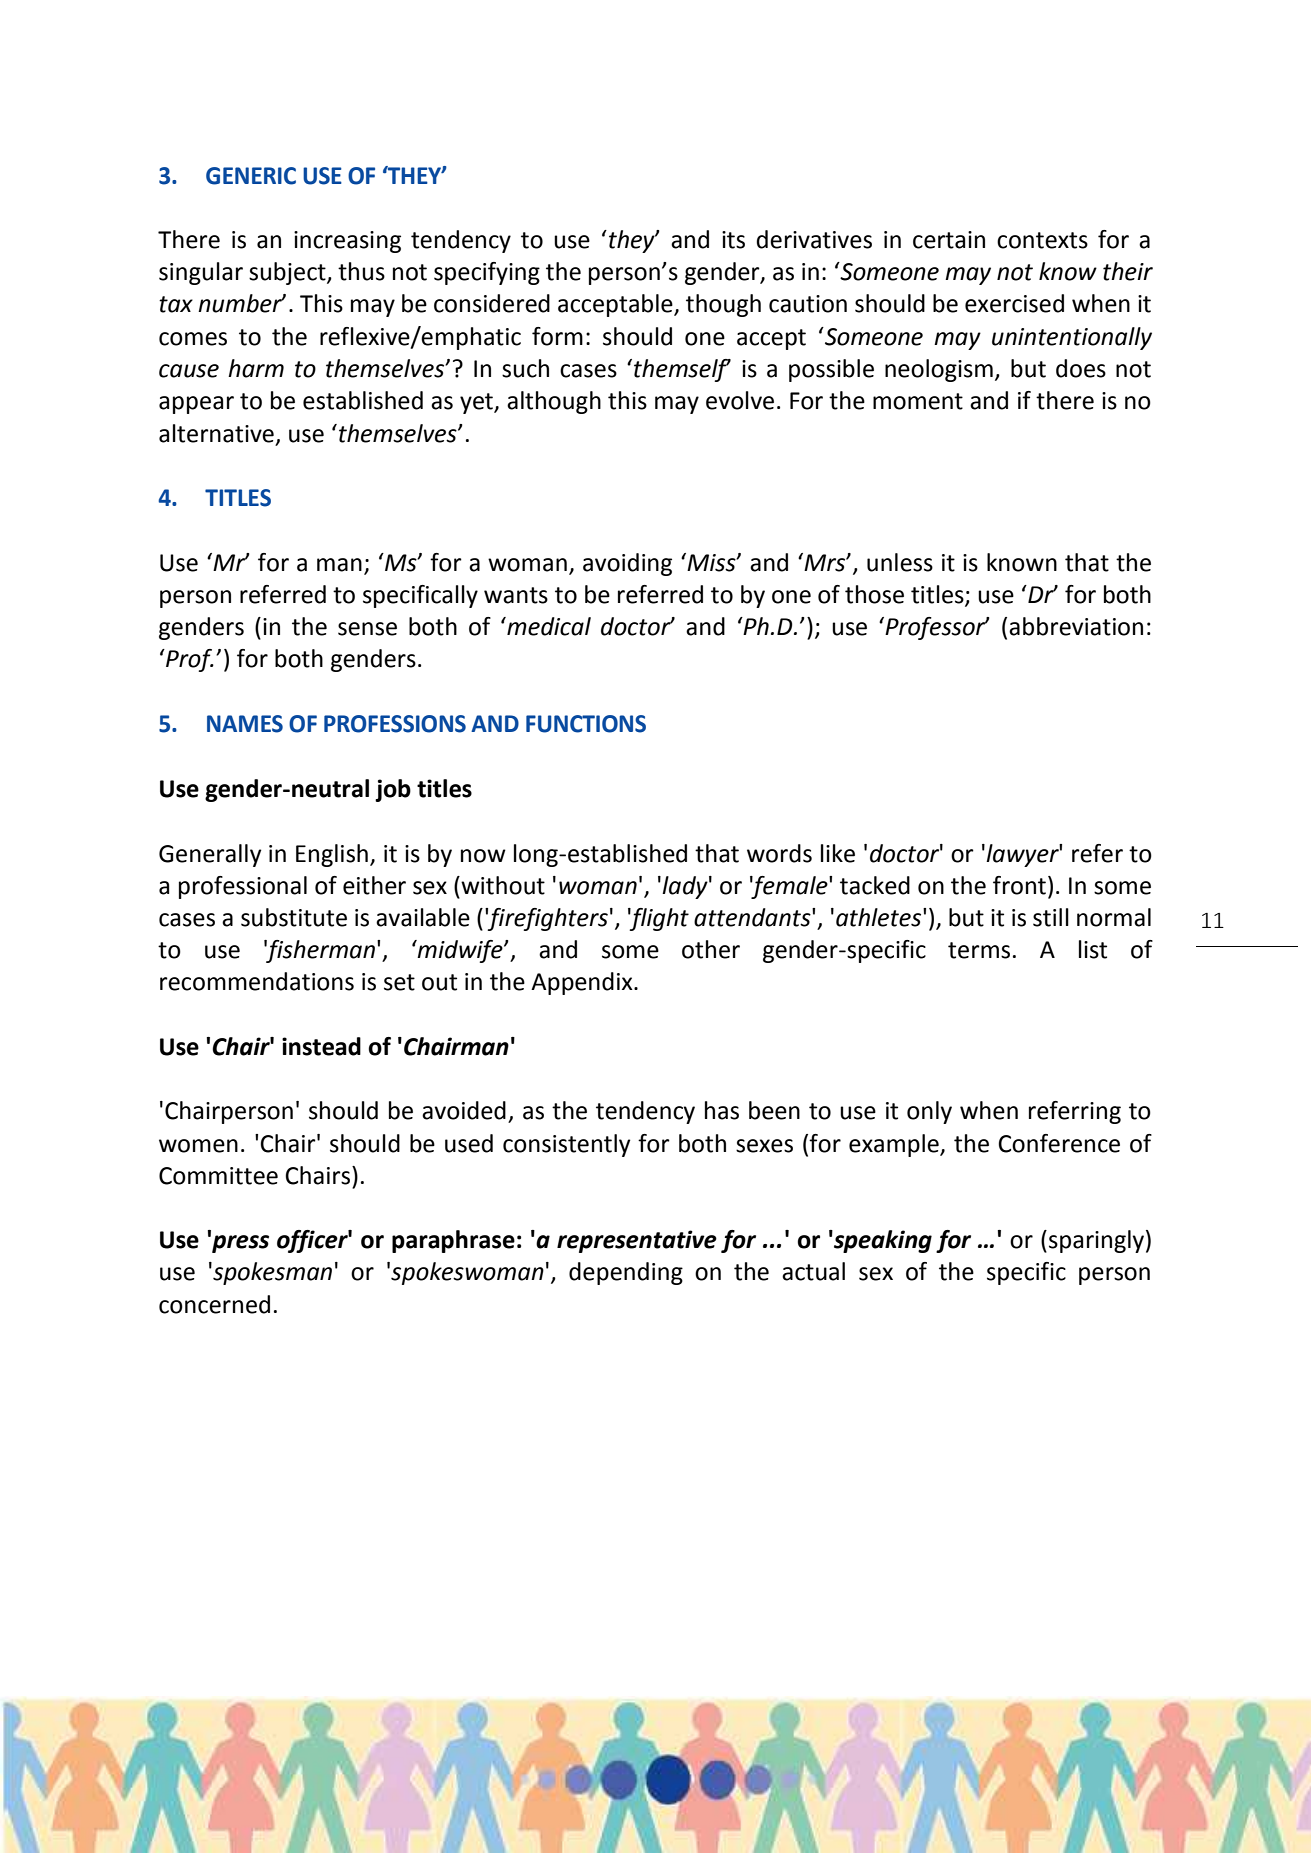 The width and height of the screenshot is (1311, 1853). I want to click on contexts, so click(1042, 240).
